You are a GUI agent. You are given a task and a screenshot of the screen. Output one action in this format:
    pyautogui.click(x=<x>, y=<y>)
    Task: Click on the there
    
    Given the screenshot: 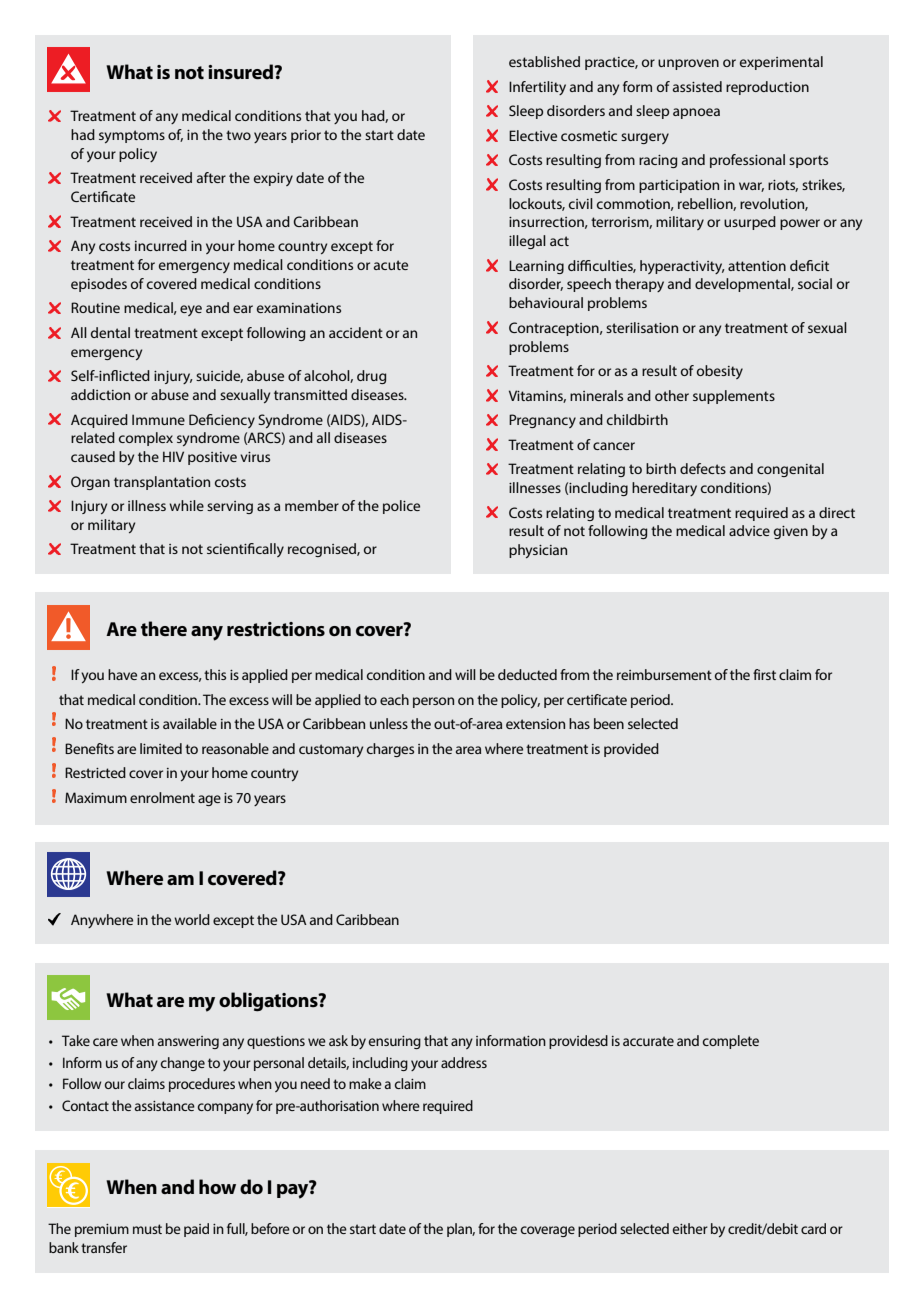 What is the action you would take?
    pyautogui.click(x=164, y=628)
